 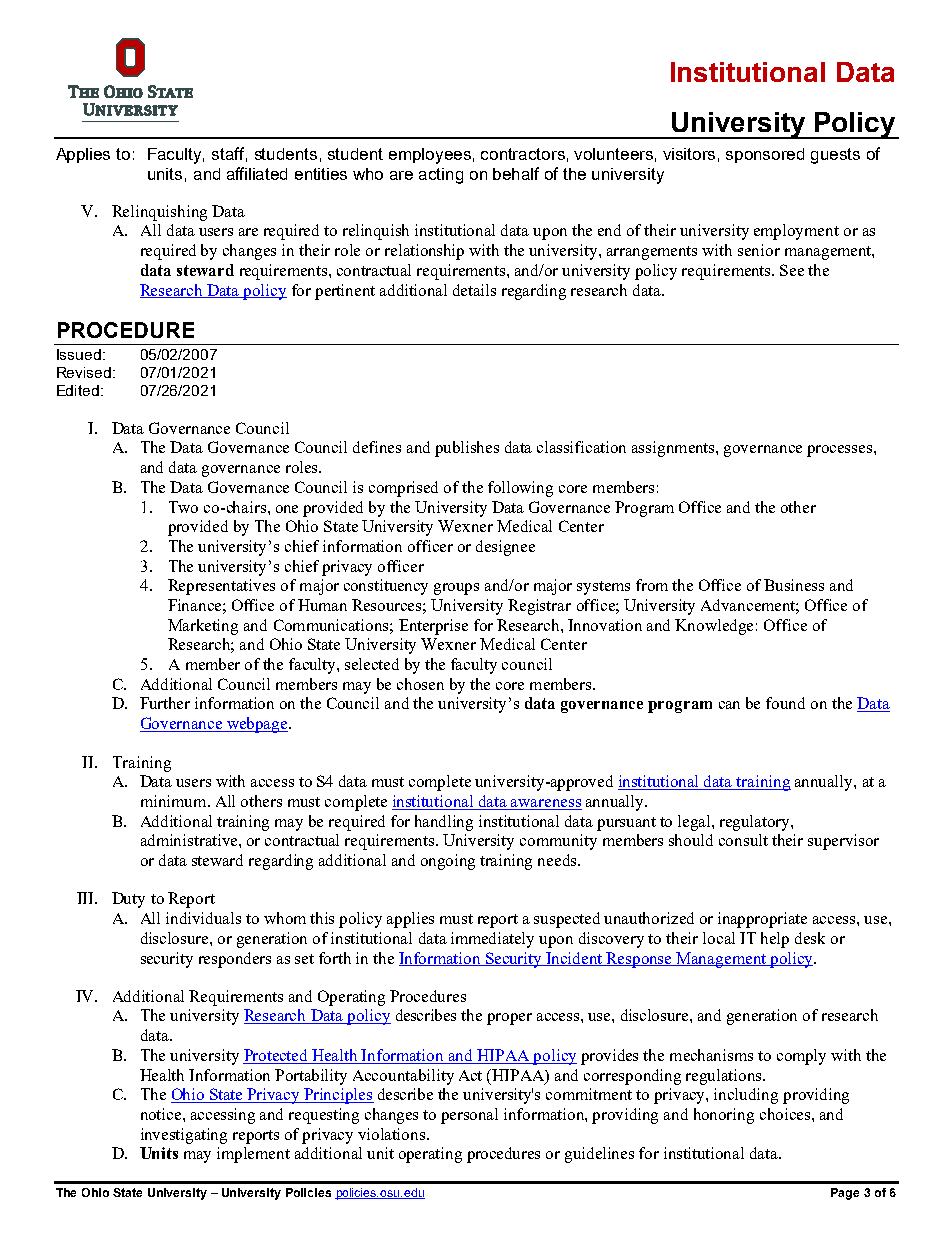 I want to click on Enterprise, so click(x=433, y=627).
